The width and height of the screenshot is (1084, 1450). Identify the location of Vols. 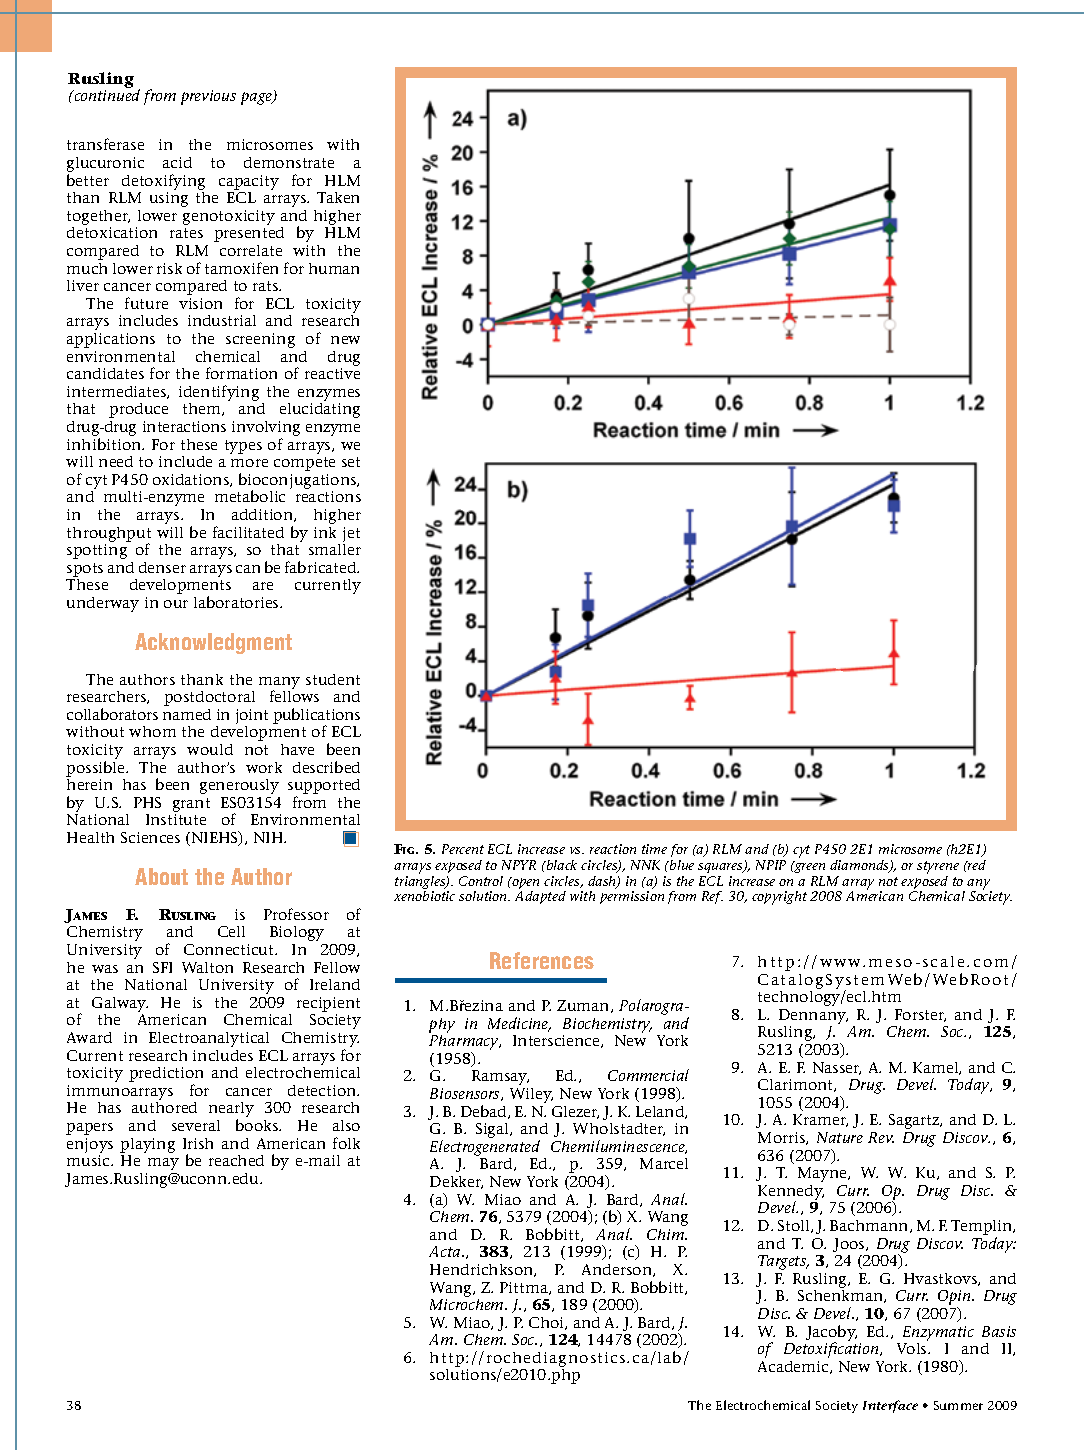
(913, 1348).
